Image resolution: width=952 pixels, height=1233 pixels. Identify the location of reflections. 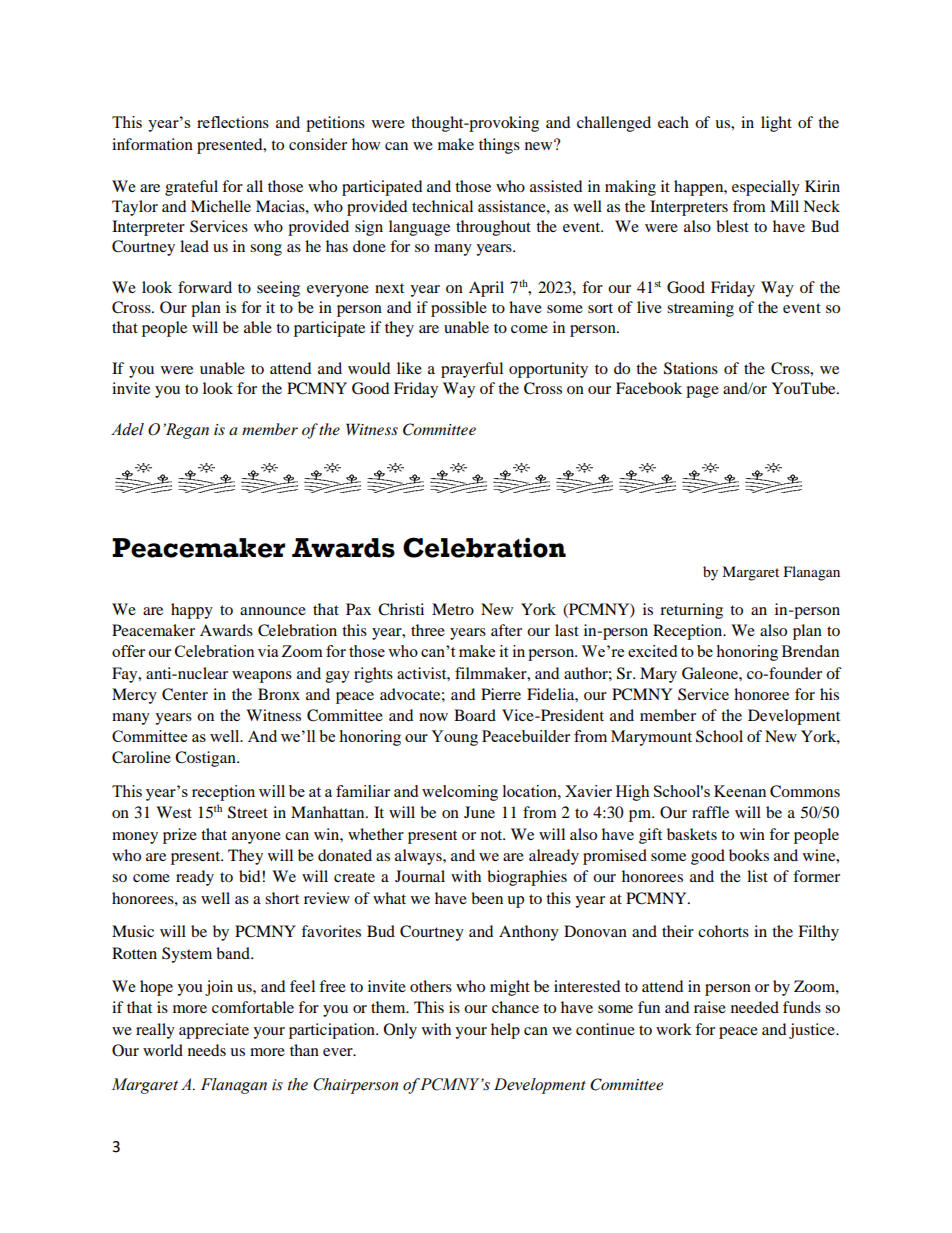
(233, 122).
